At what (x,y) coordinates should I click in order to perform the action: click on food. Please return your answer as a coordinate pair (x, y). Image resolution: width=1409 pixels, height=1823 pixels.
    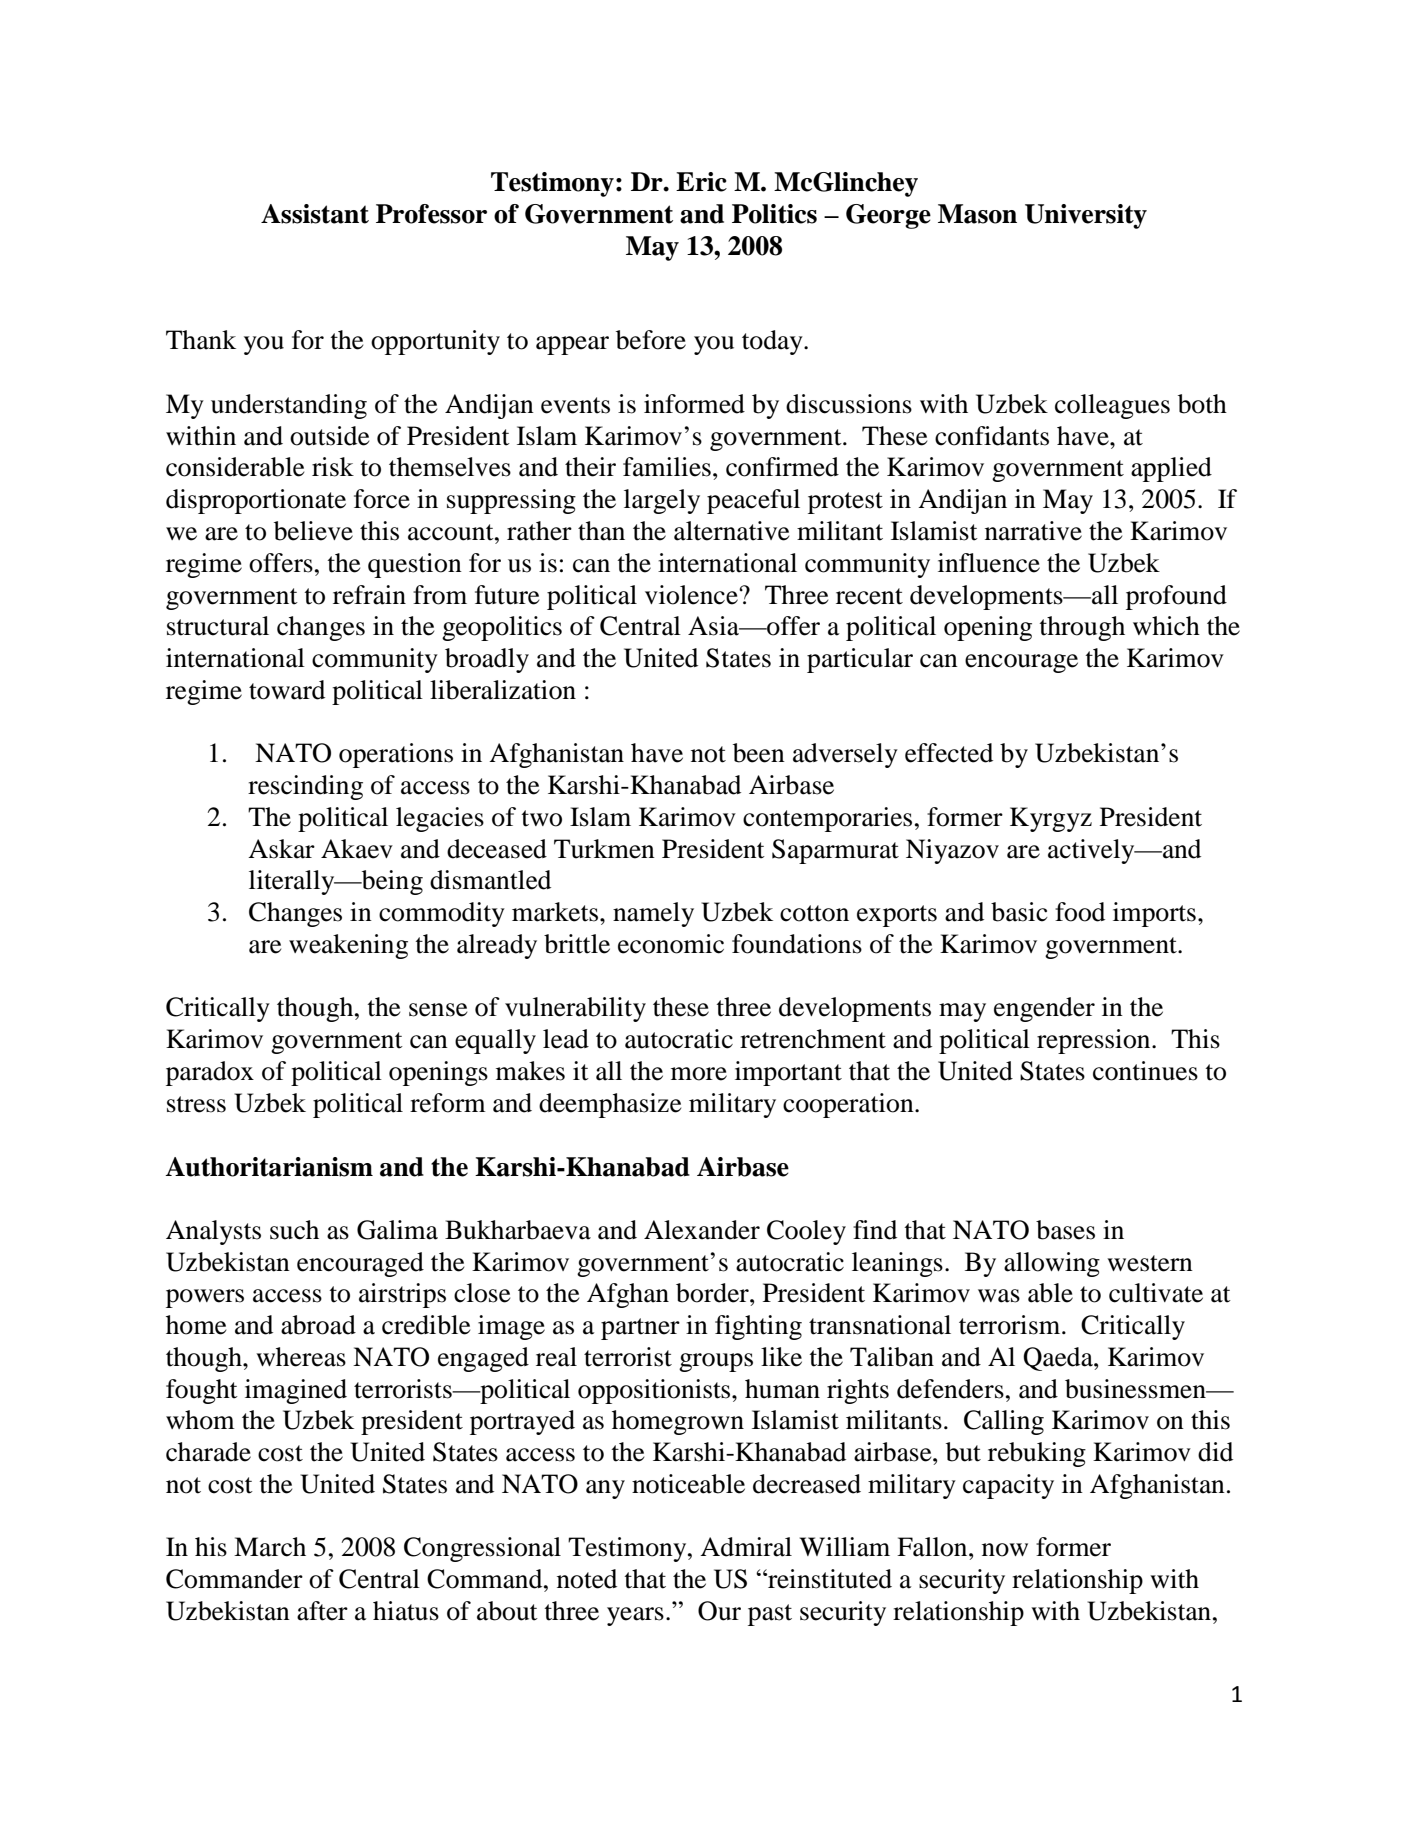
    Looking at the image, I should click on (1080, 912).
